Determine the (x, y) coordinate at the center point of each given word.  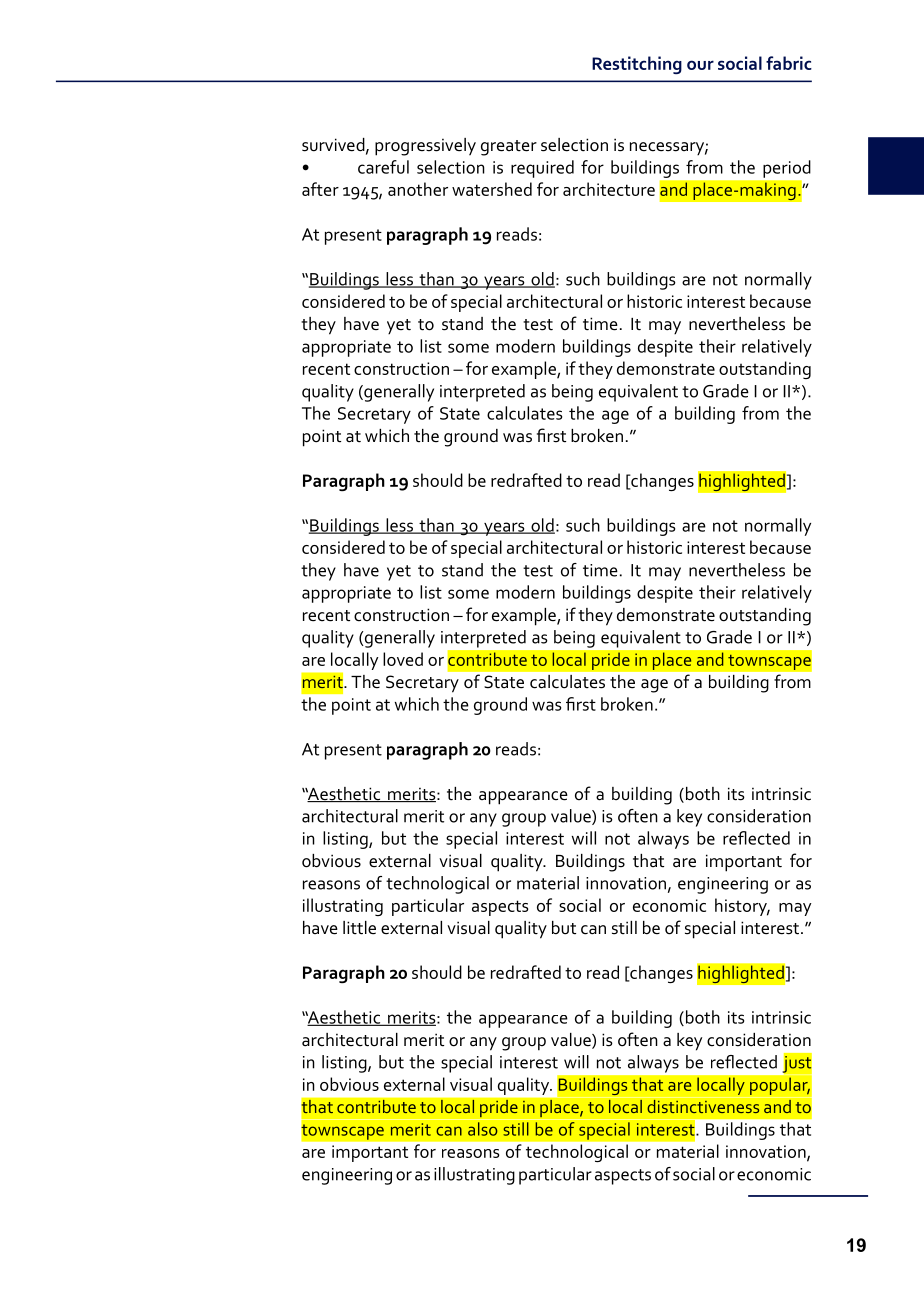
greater (509, 148)
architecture (609, 189)
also (483, 1129)
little (359, 928)
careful (383, 167)
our (700, 65)
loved (403, 659)
